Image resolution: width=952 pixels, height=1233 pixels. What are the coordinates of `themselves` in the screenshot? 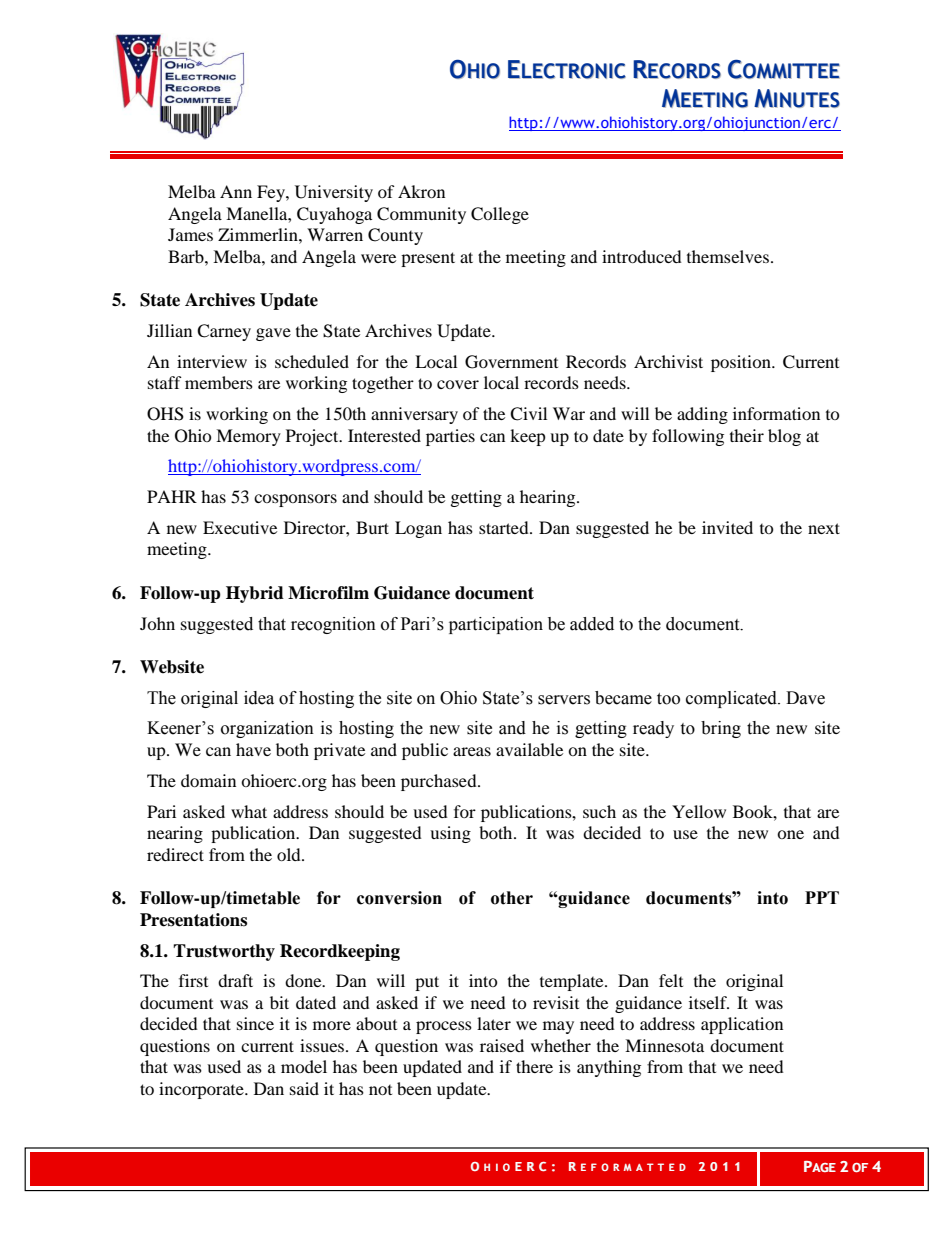 It's located at (728, 256).
